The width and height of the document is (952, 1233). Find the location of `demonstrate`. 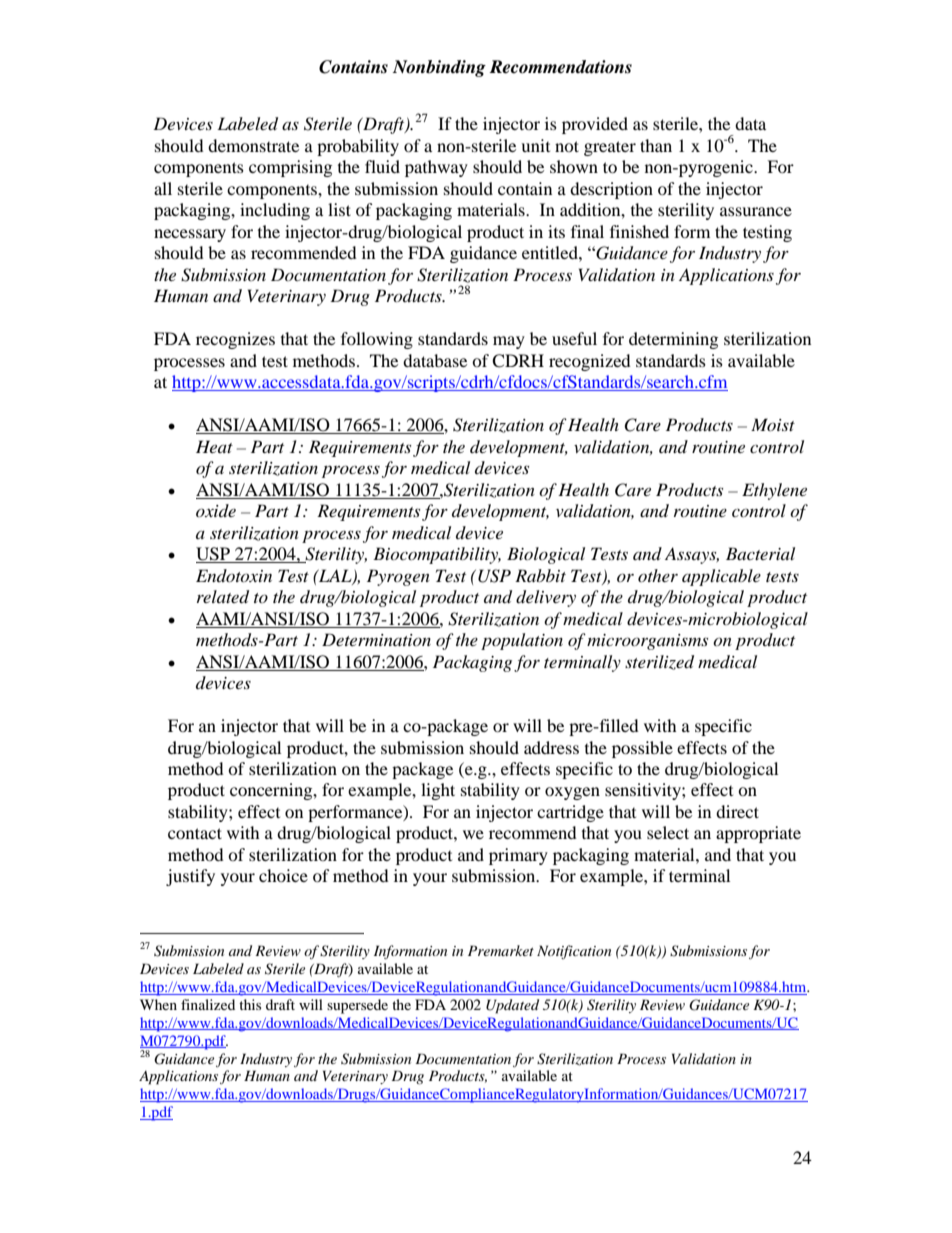

demonstrate is located at coordinates (253, 145).
